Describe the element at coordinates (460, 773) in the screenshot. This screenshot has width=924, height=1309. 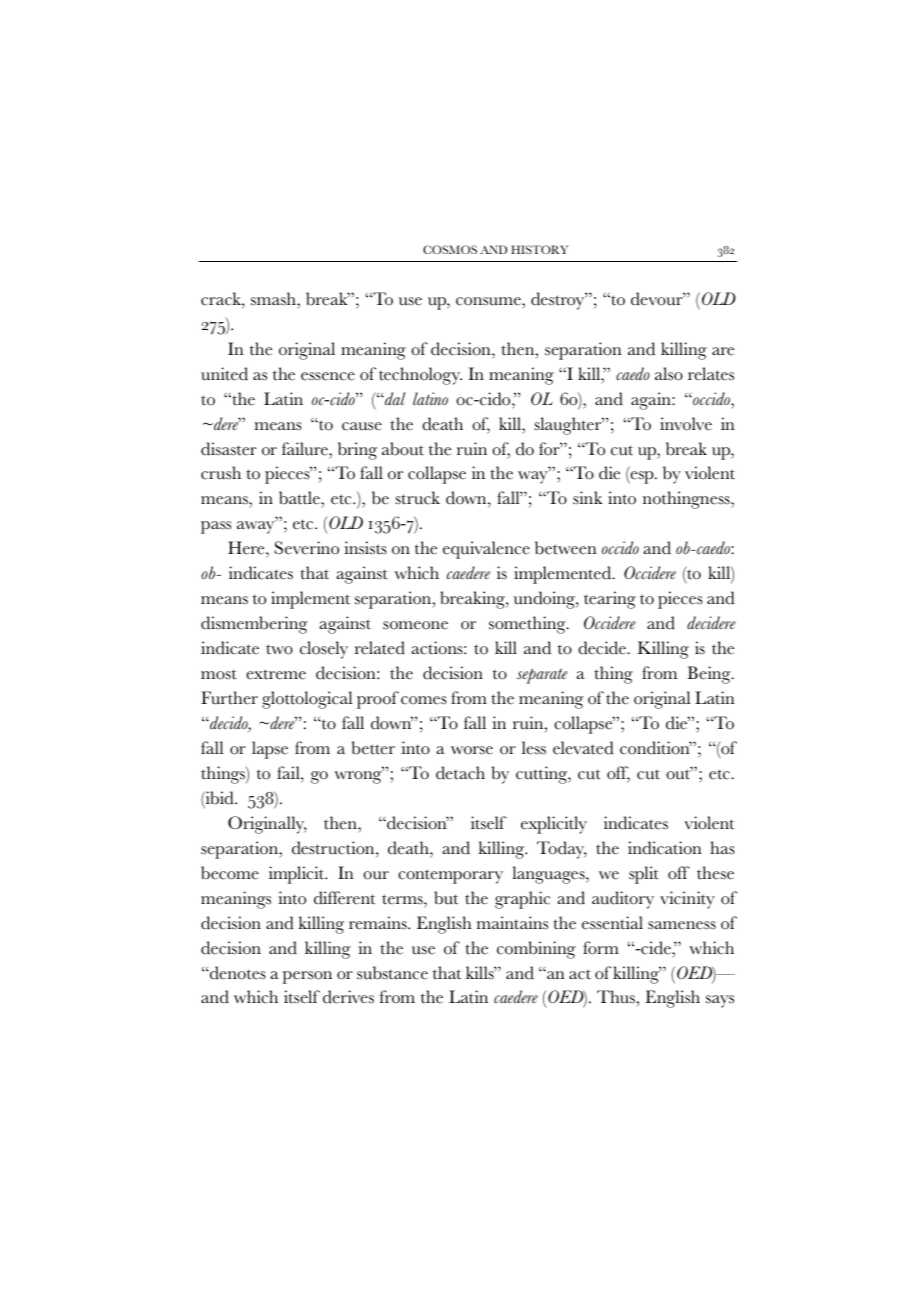
I see `detach` at that location.
